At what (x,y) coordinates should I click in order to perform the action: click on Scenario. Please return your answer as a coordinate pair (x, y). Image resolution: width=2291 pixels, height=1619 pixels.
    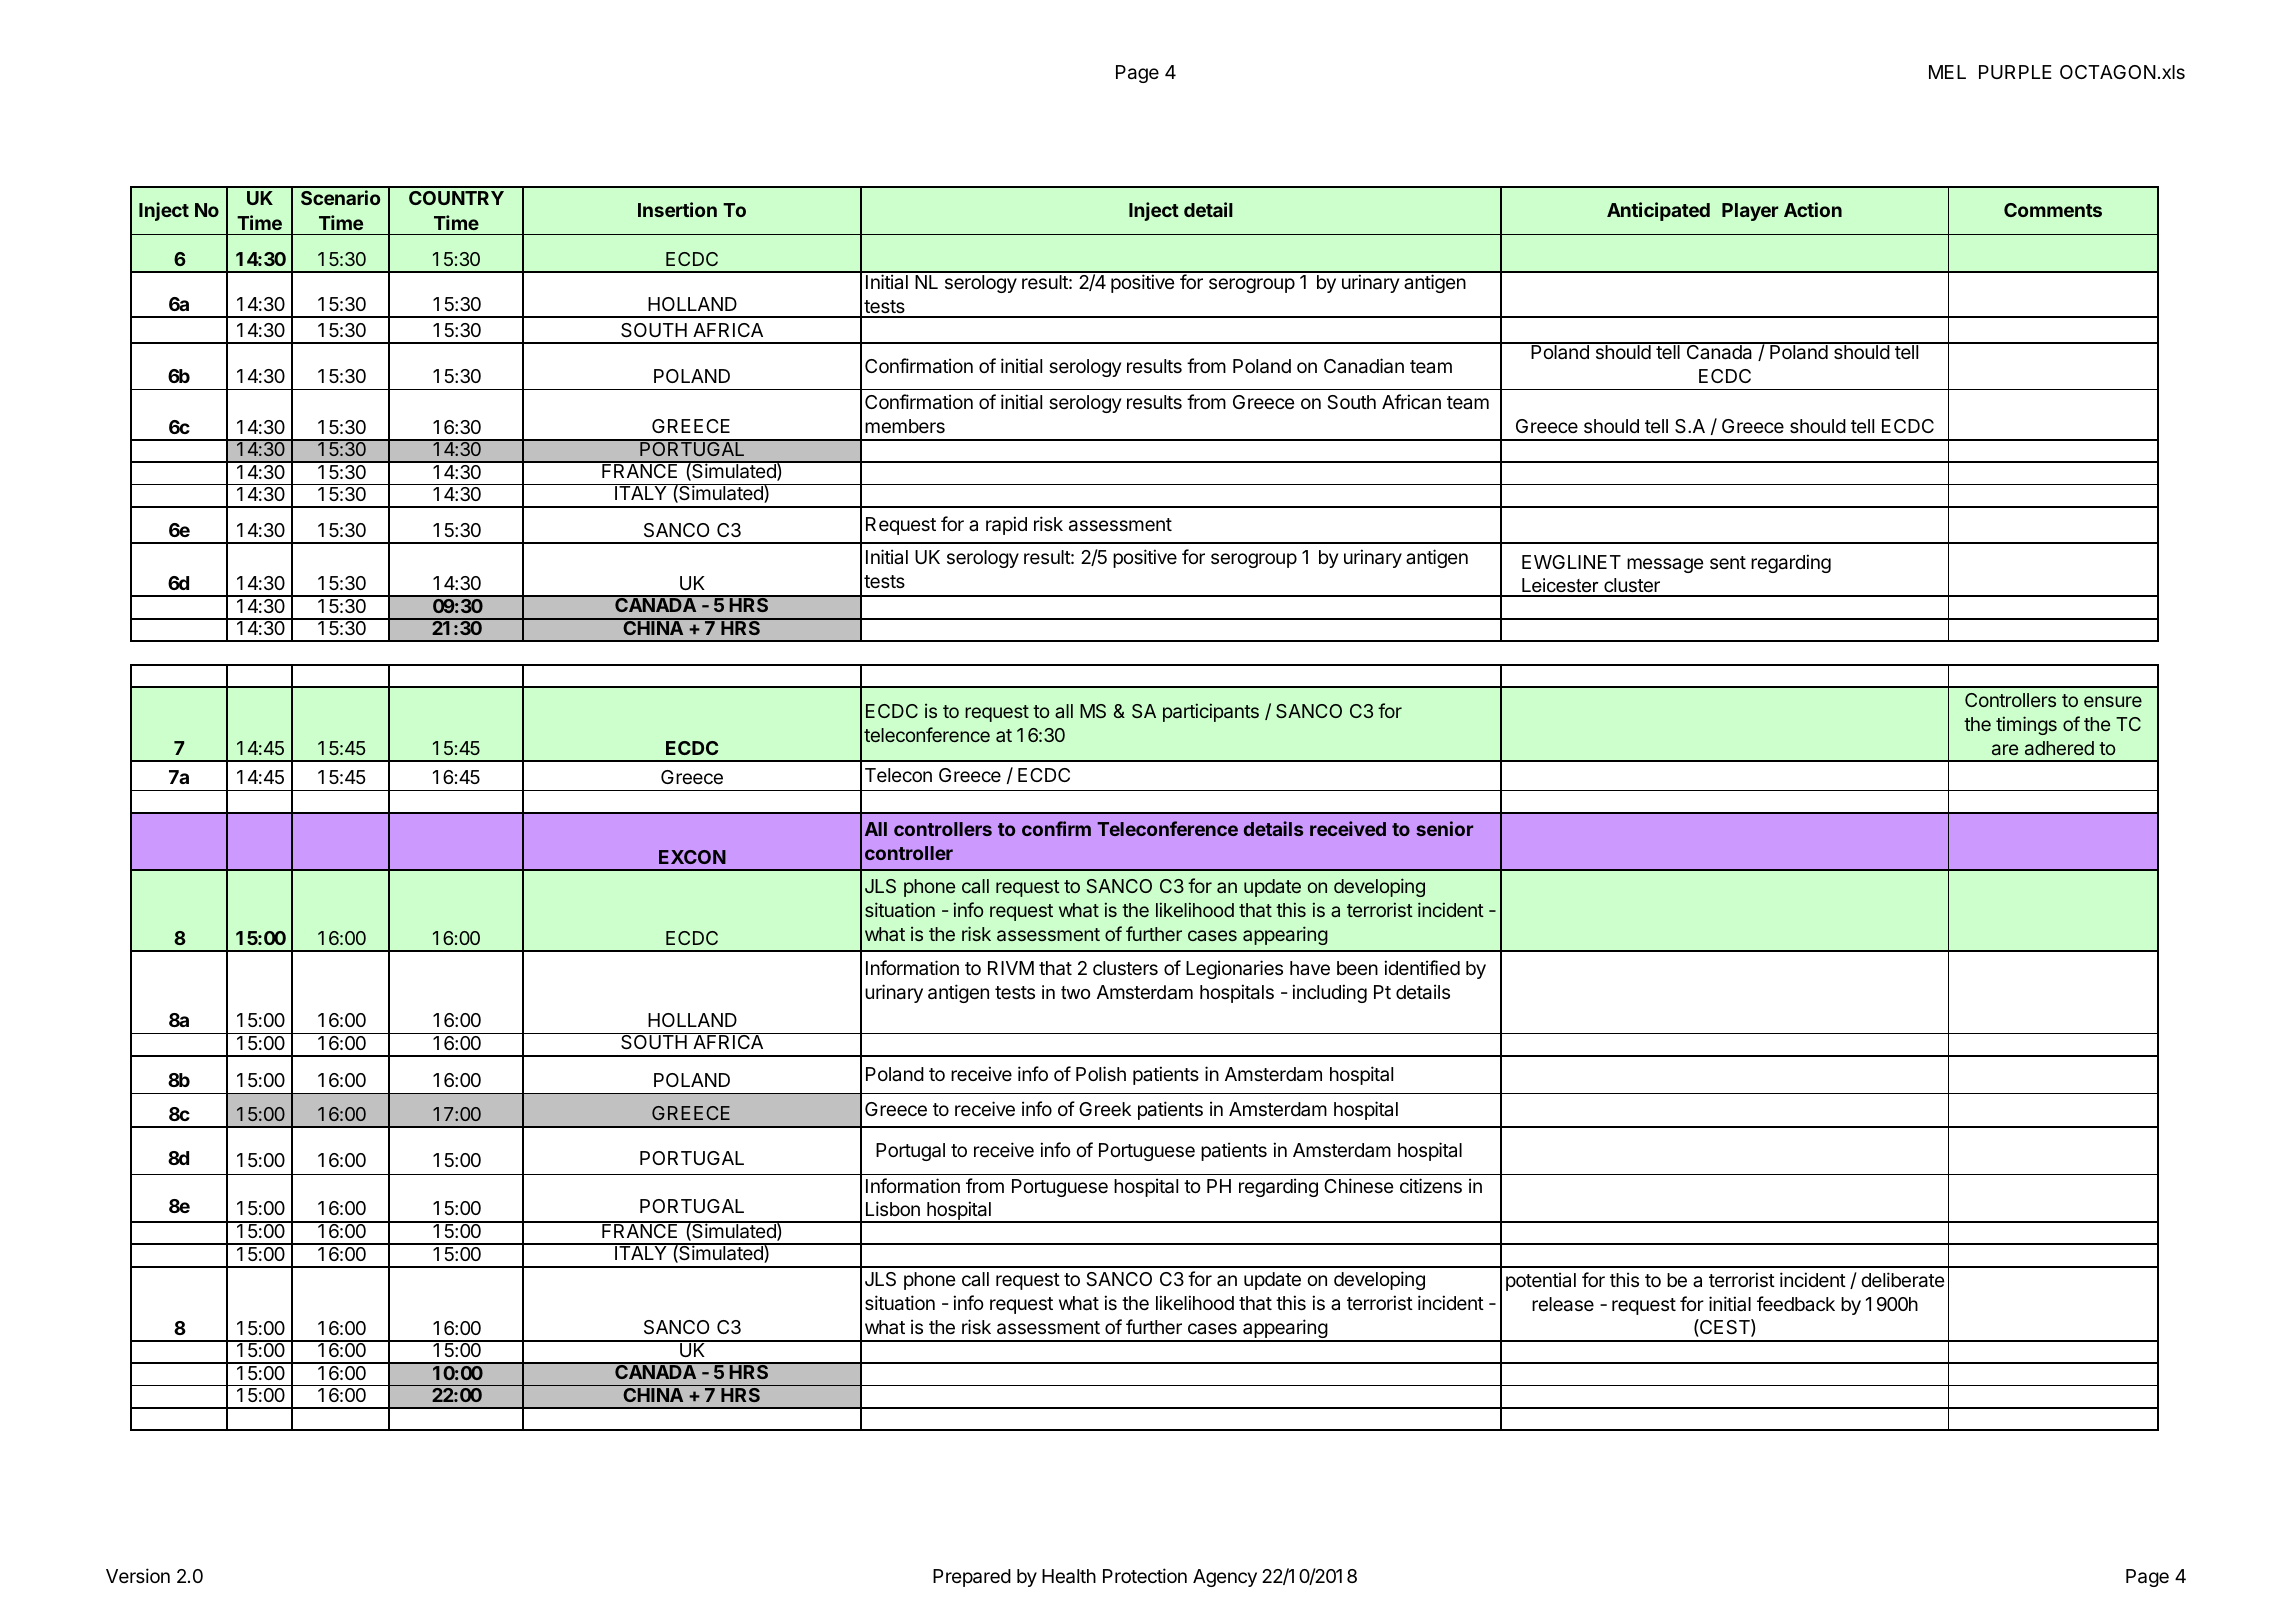
    Looking at the image, I should click on (340, 197).
